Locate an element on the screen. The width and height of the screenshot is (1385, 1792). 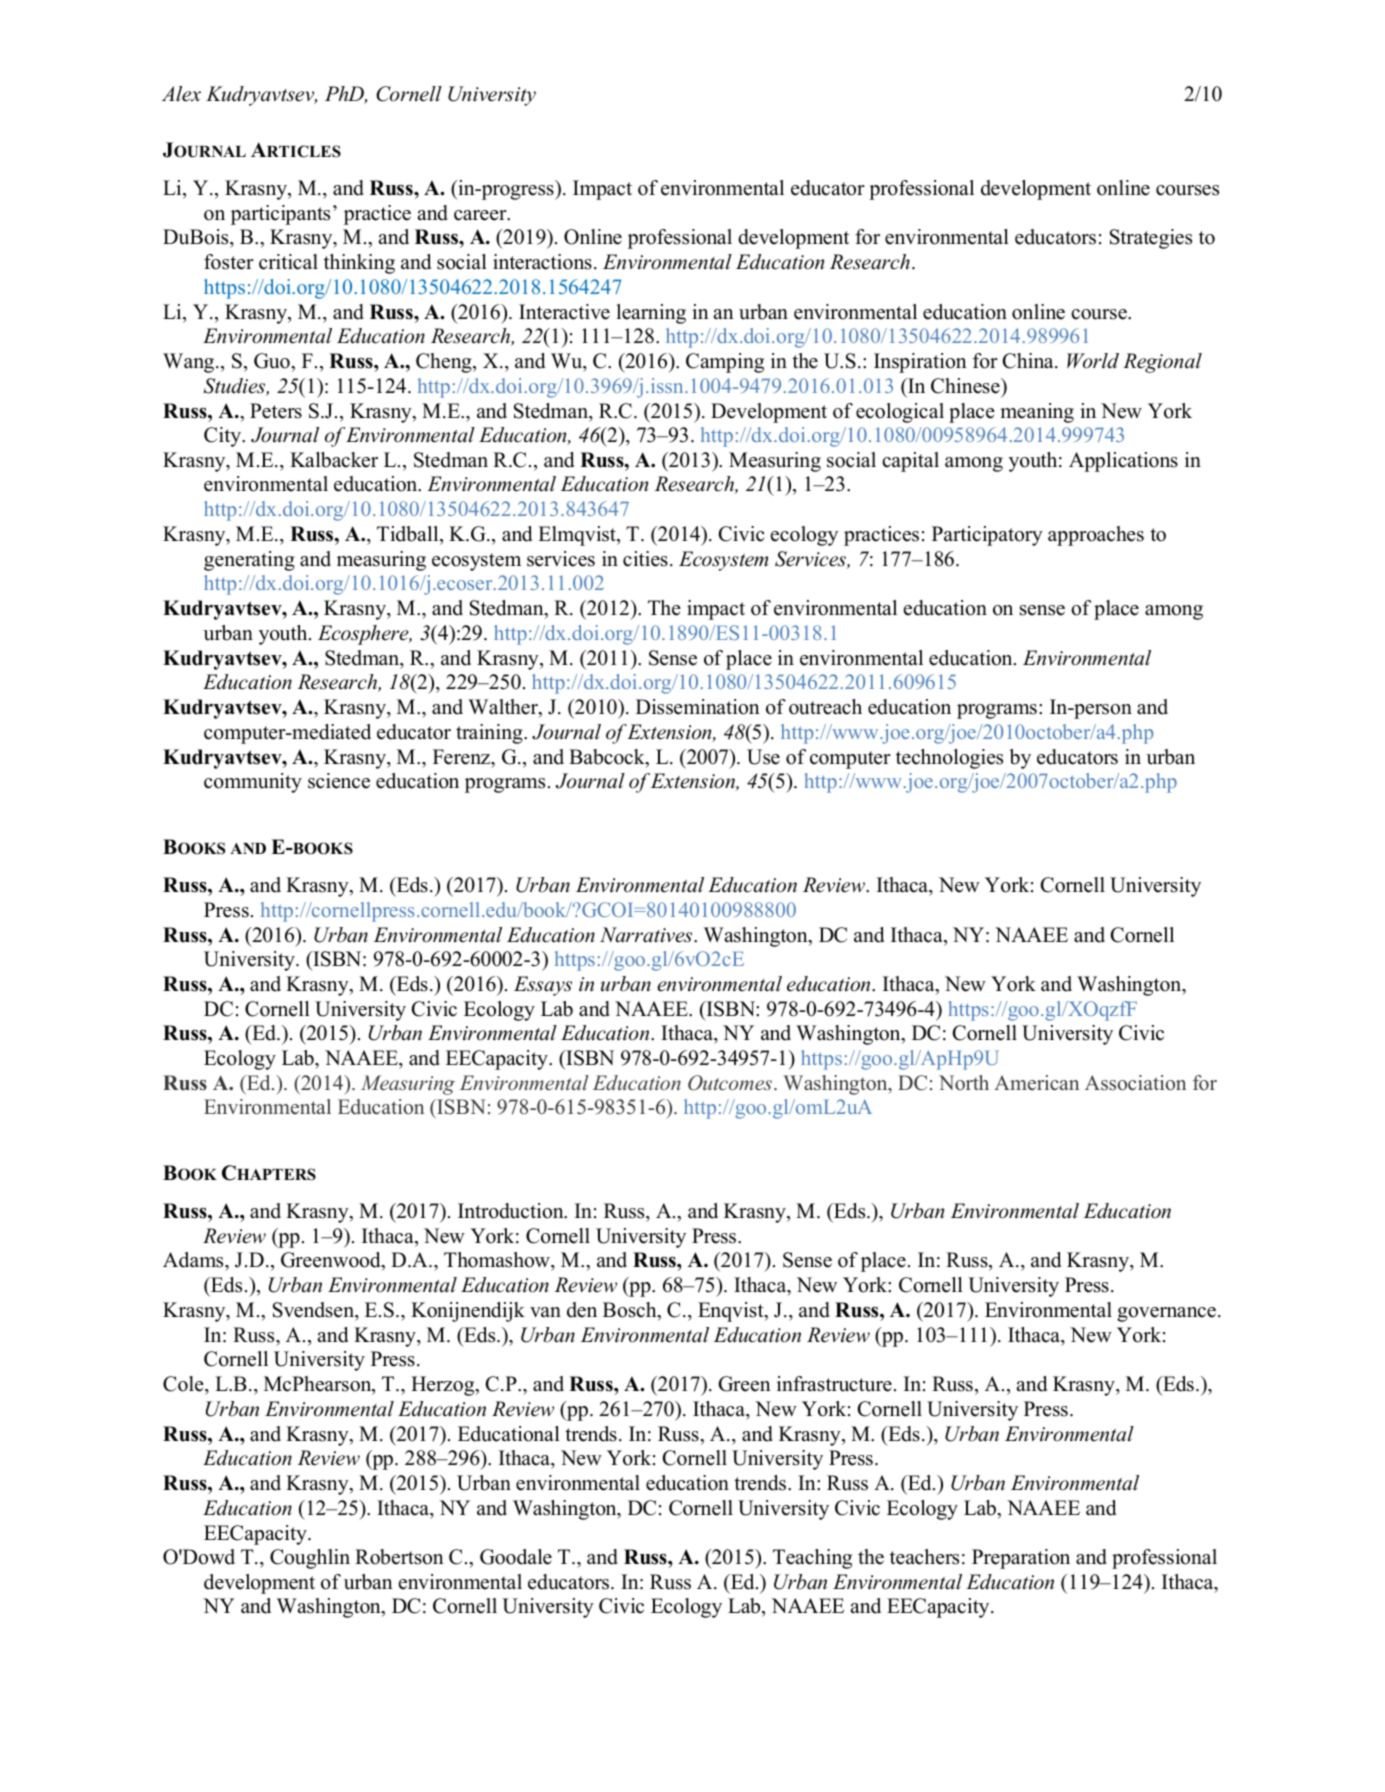
interactions is located at coordinates (542, 262).
